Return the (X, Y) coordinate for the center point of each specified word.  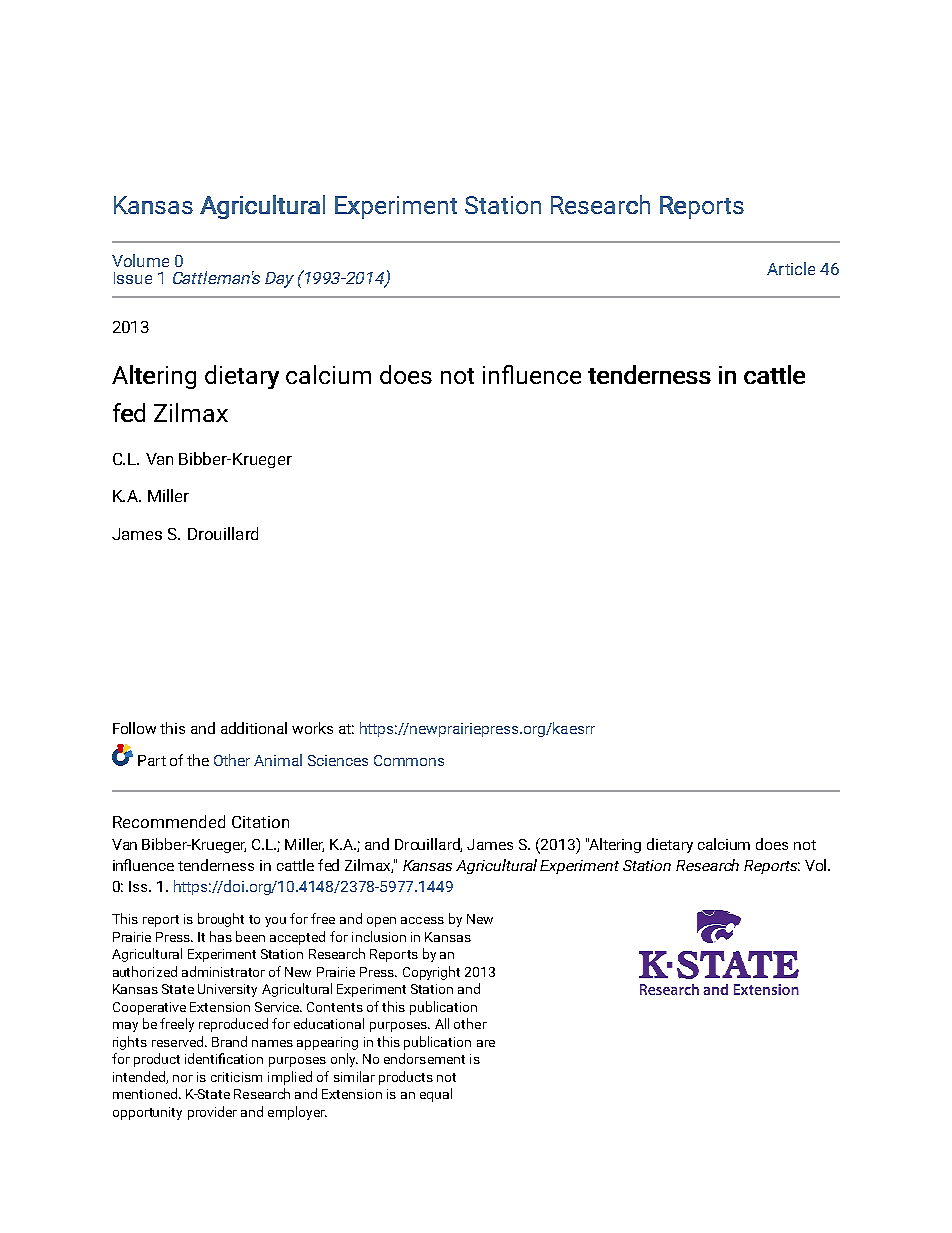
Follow (134, 728)
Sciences (338, 760)
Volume (140, 260)
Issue (133, 278)
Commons (409, 760)
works (312, 728)
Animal (278, 760)
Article (791, 268)
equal (436, 1095)
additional (254, 728)
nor (183, 1078)
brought (221, 920)
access (422, 920)
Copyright (431, 973)
